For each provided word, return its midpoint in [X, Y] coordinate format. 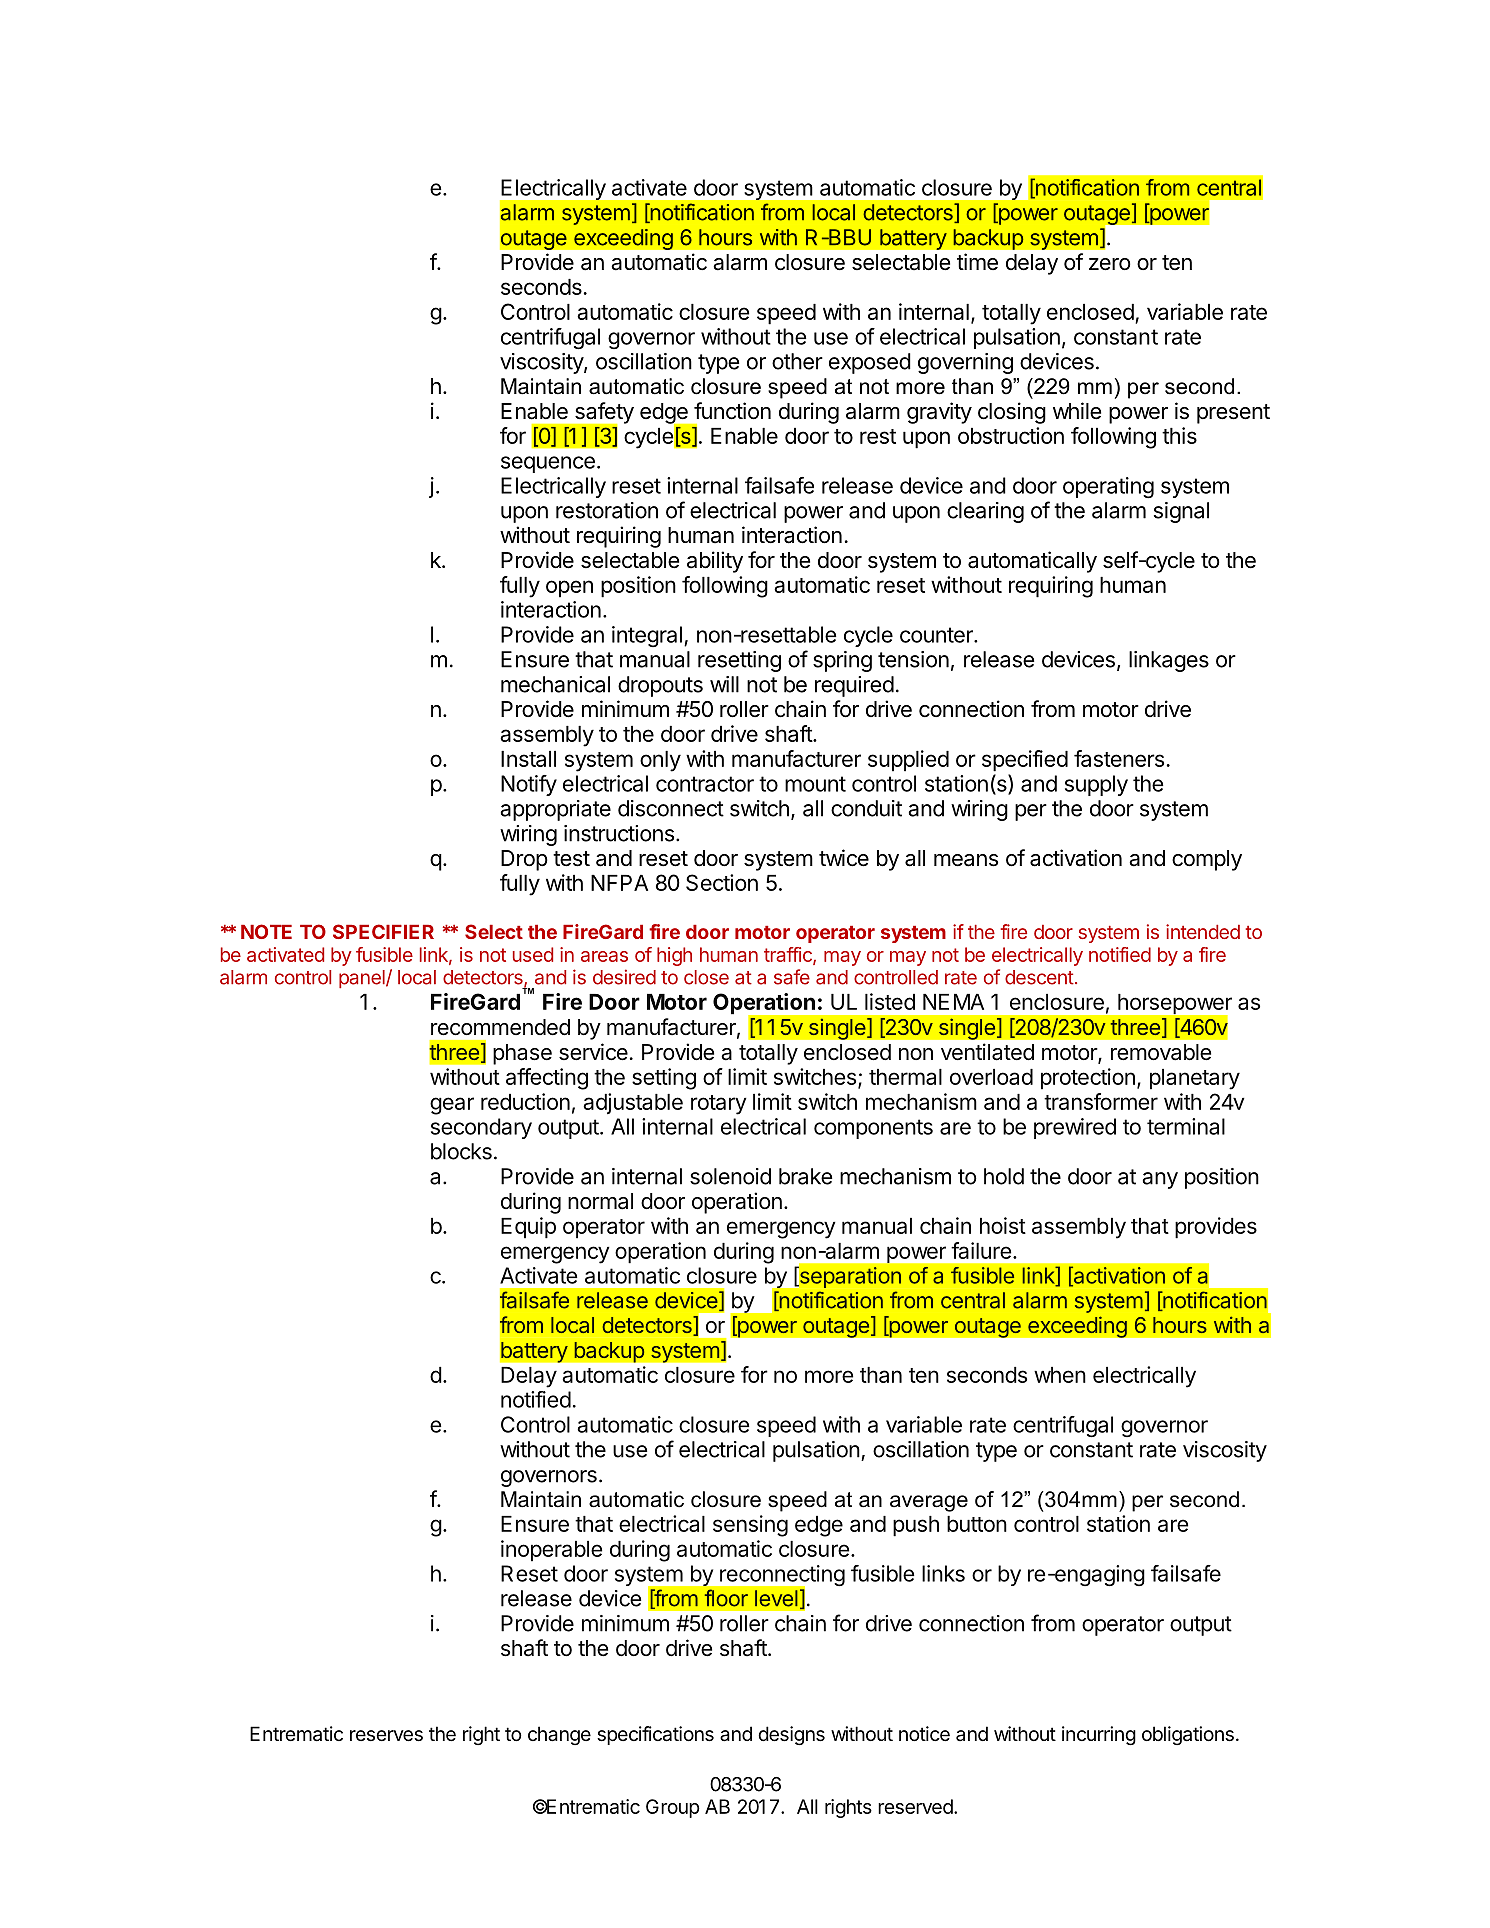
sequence [548, 464]
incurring [1099, 1735]
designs [791, 1735]
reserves [386, 1736]
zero [1110, 264]
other [797, 361]
